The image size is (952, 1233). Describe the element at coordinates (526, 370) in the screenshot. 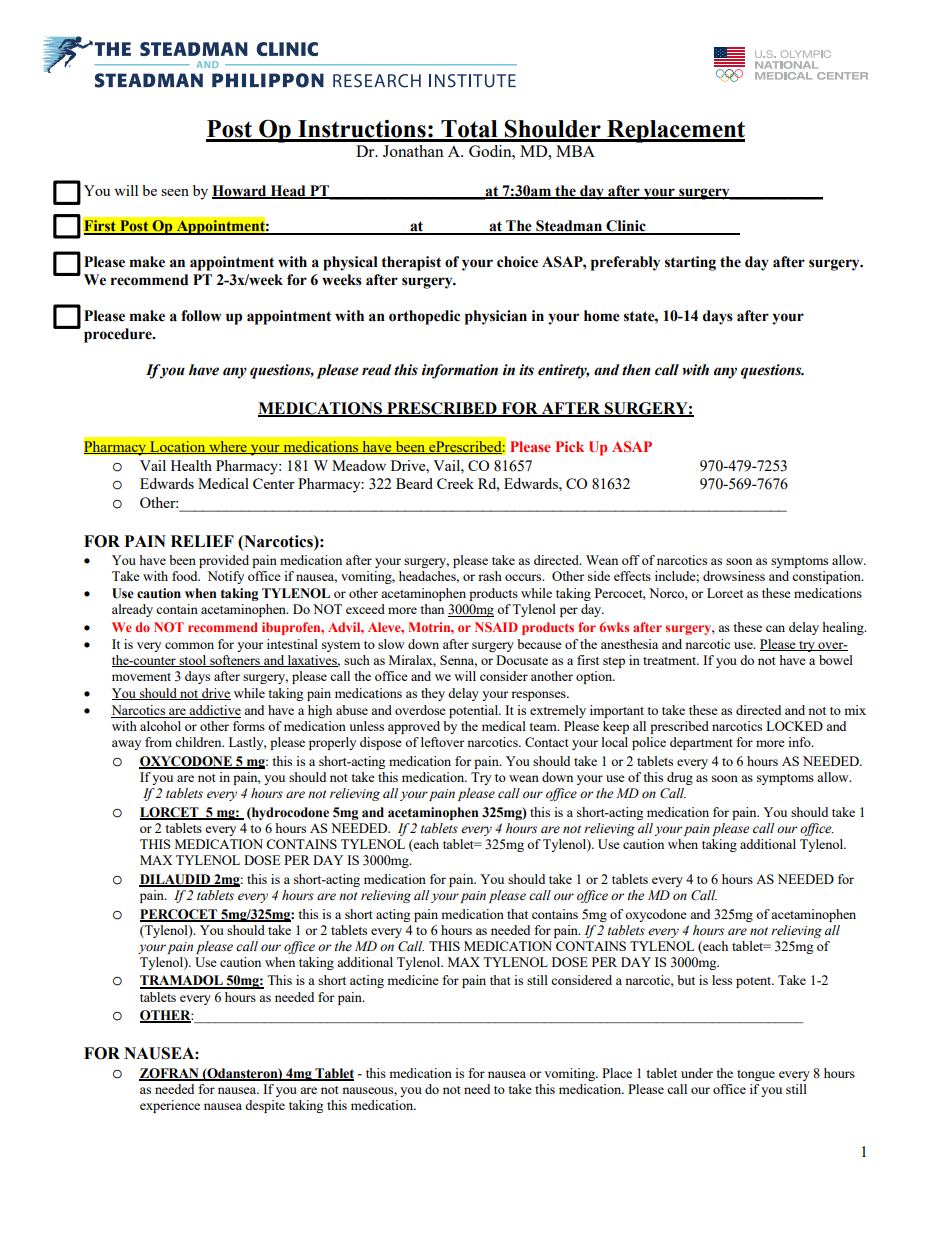

I see `its` at that location.
